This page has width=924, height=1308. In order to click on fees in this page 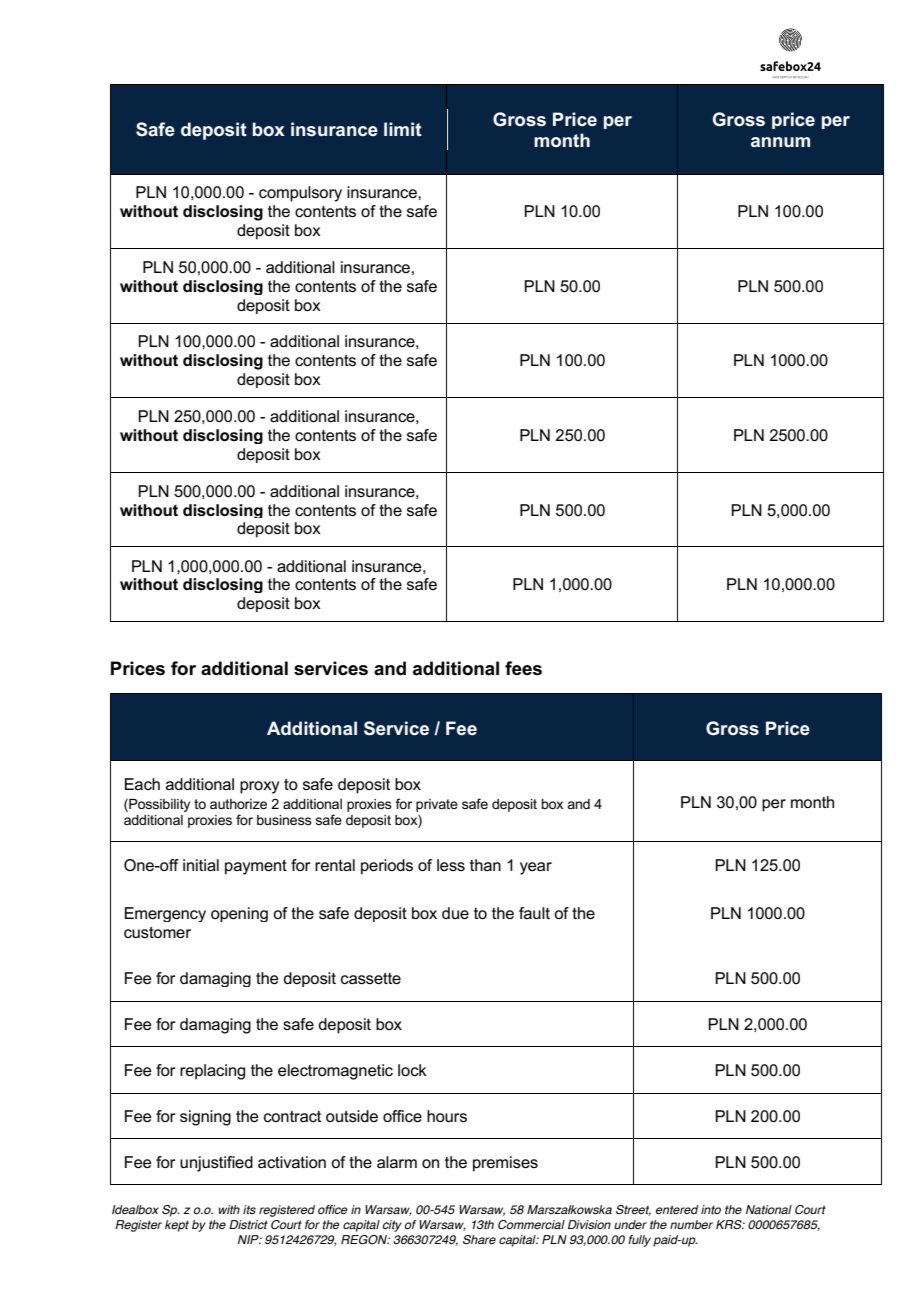, I will do `click(523, 668)`.
